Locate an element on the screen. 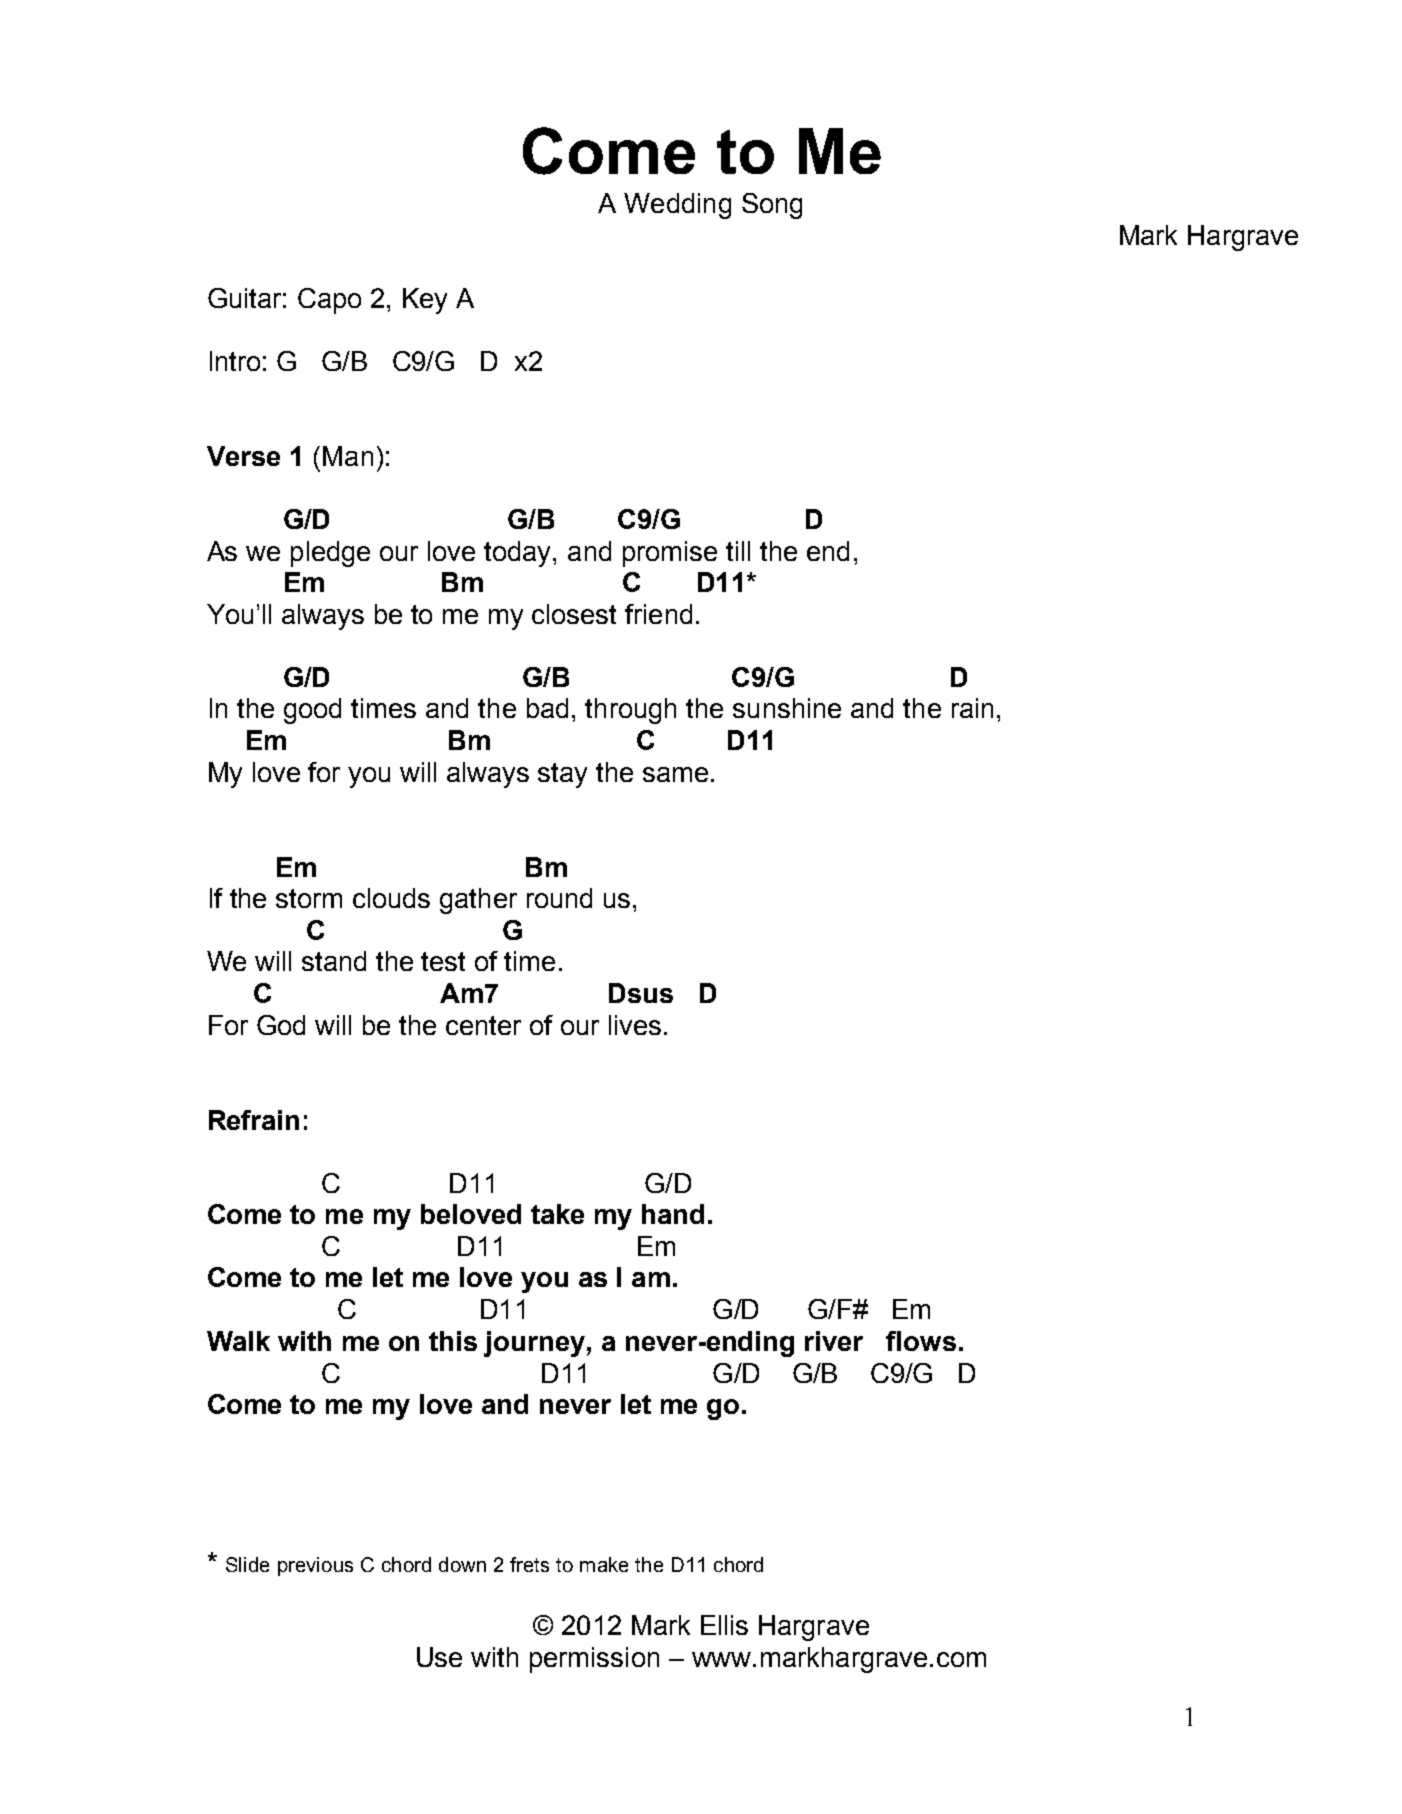  previous is located at coordinates (315, 1566).
